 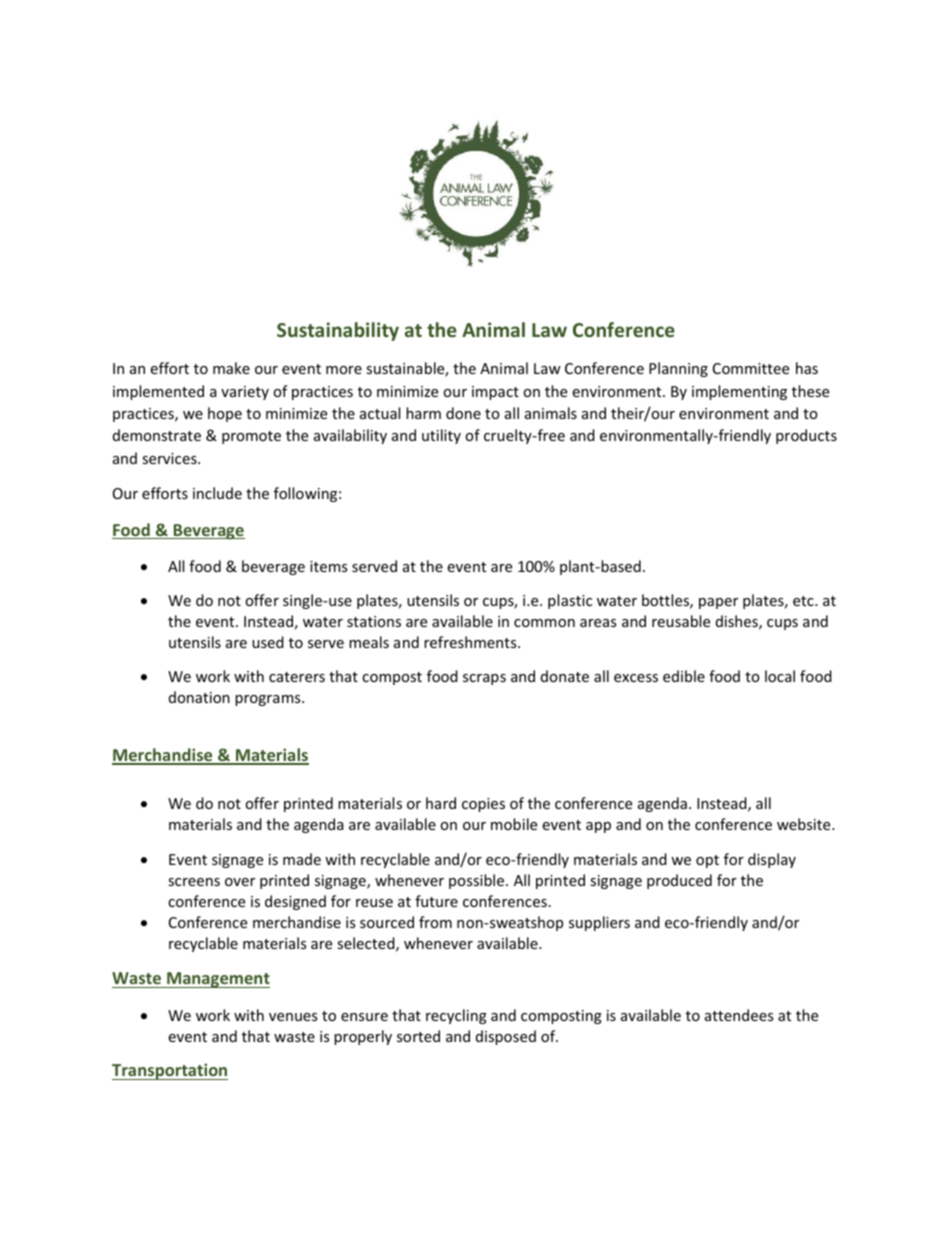 What do you see at coordinates (739, 1015) in the document?
I see `attendees` at bounding box center [739, 1015].
